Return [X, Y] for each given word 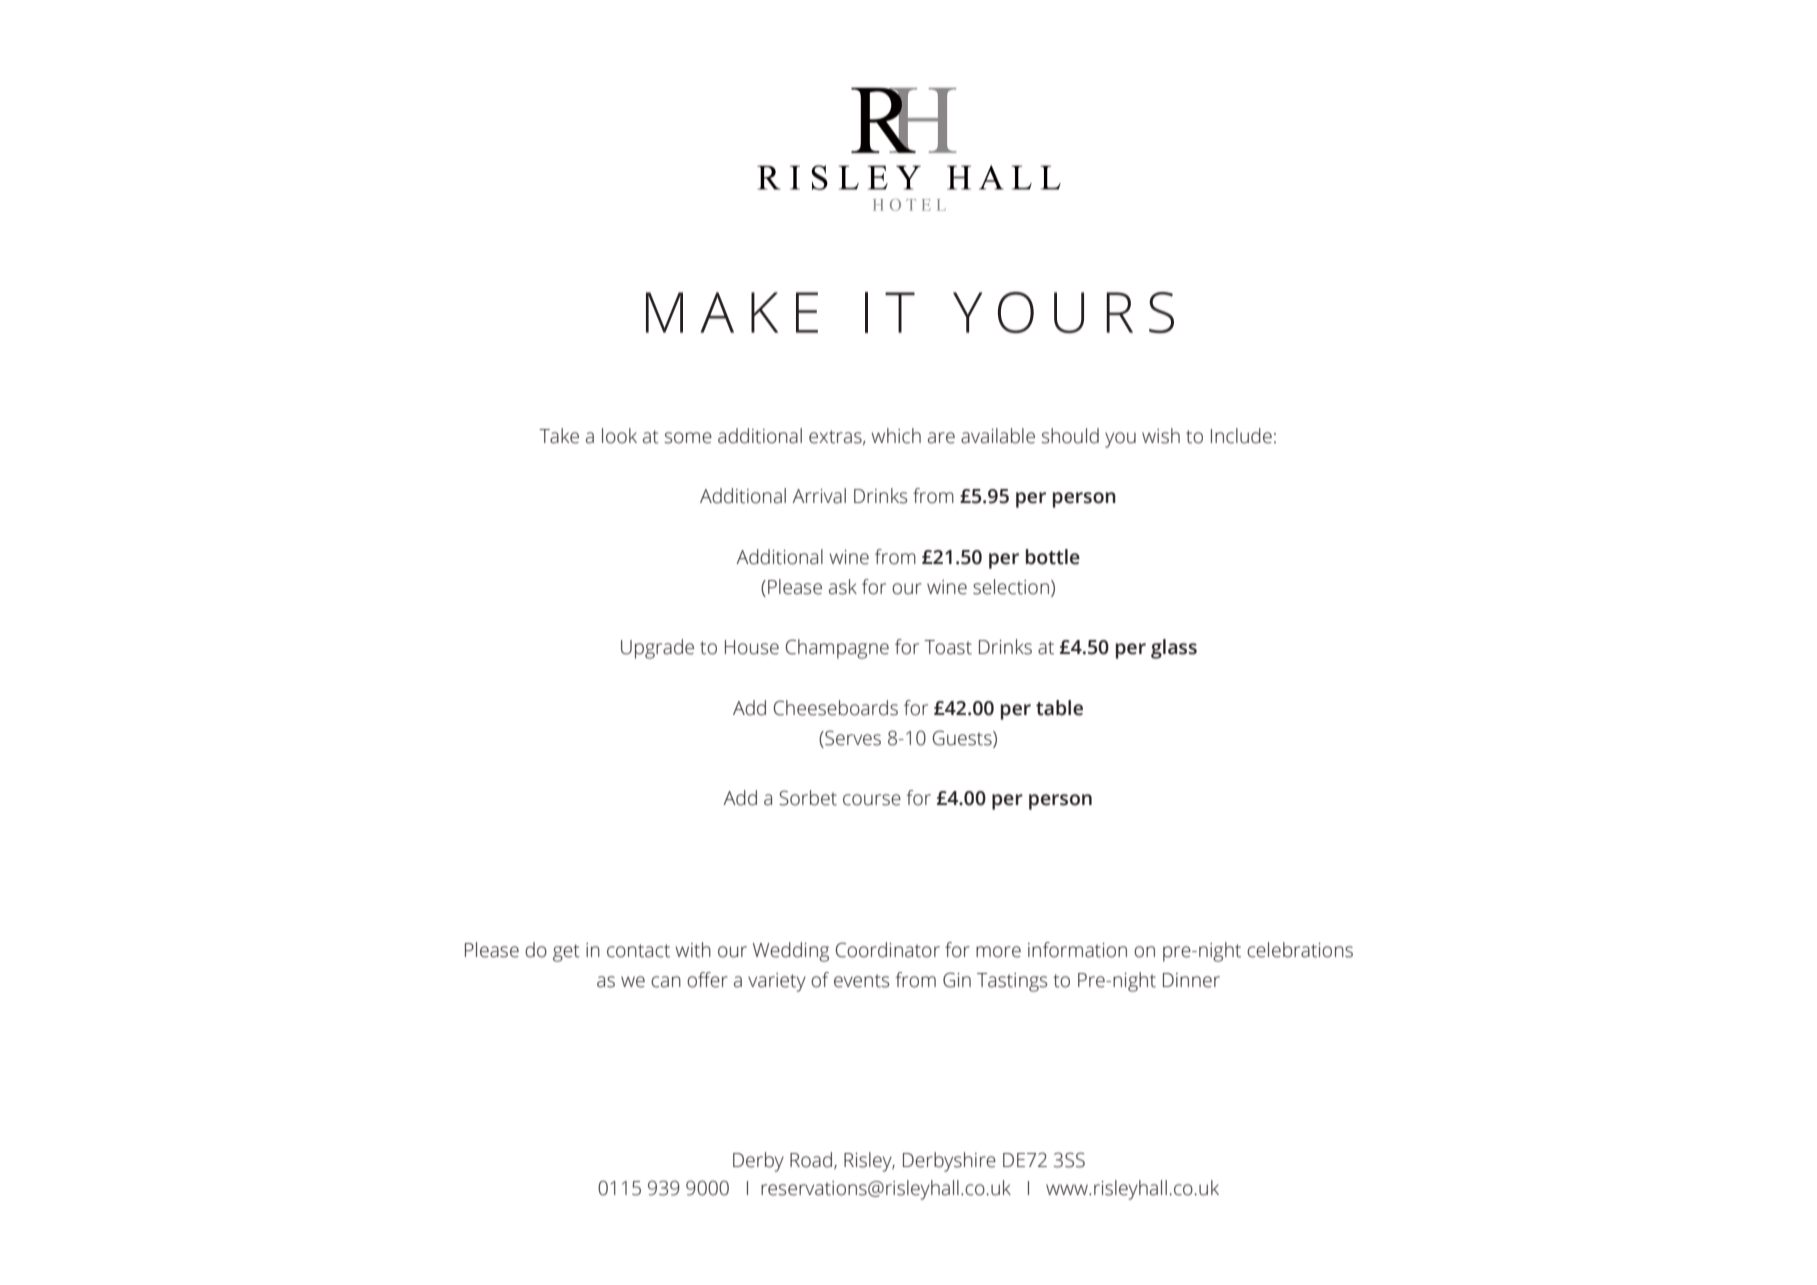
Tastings [1012, 982]
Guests [963, 739]
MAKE [732, 312]
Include [1241, 436]
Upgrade [657, 649]
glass [1174, 649]
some [688, 438]
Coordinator [888, 950]
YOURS [1063, 312]
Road [811, 1160]
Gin [957, 980]
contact [638, 951]
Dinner [1191, 980]
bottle [1053, 557]
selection [1011, 587]
